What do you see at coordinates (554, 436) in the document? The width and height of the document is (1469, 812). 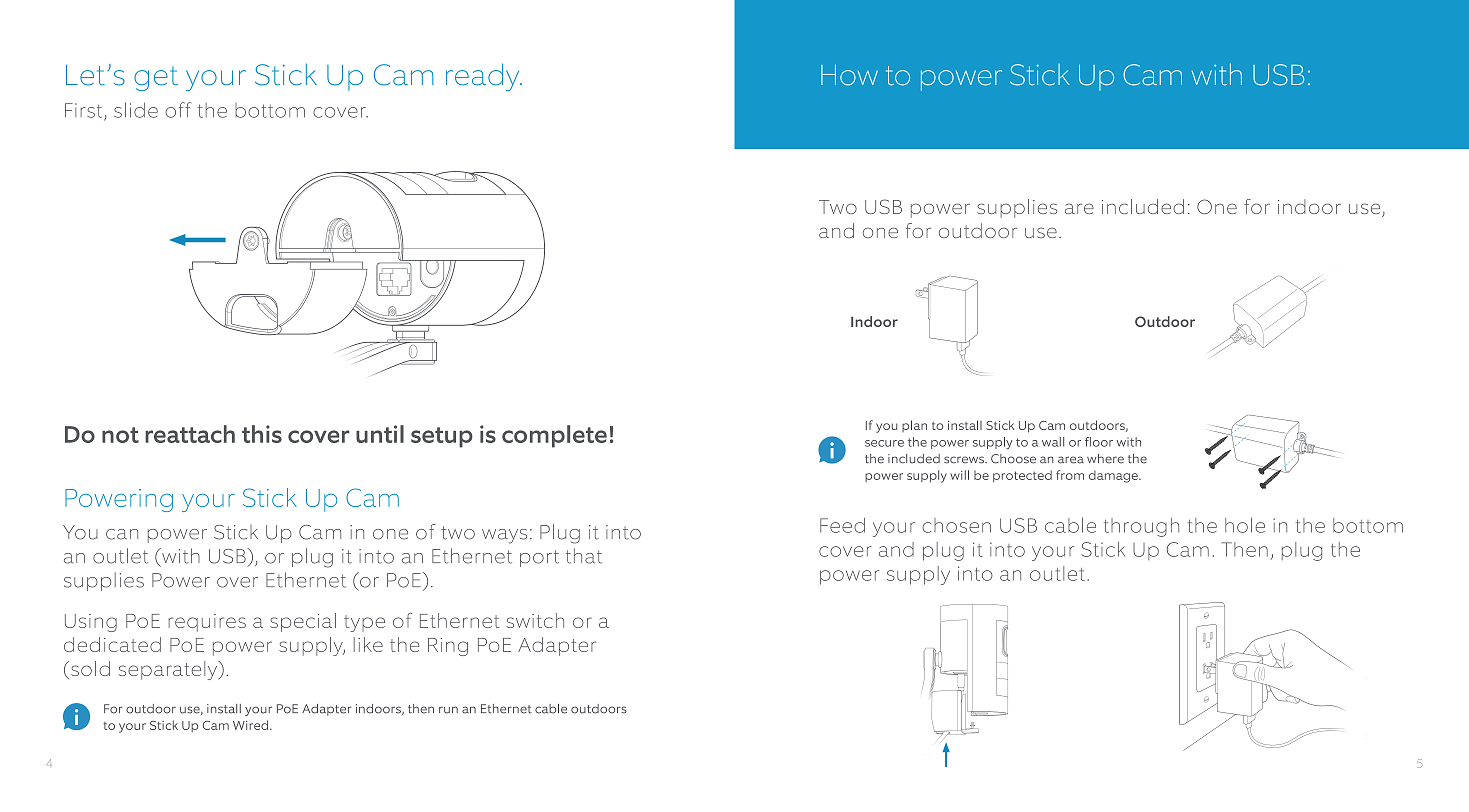 I see `complete` at bounding box center [554, 436].
